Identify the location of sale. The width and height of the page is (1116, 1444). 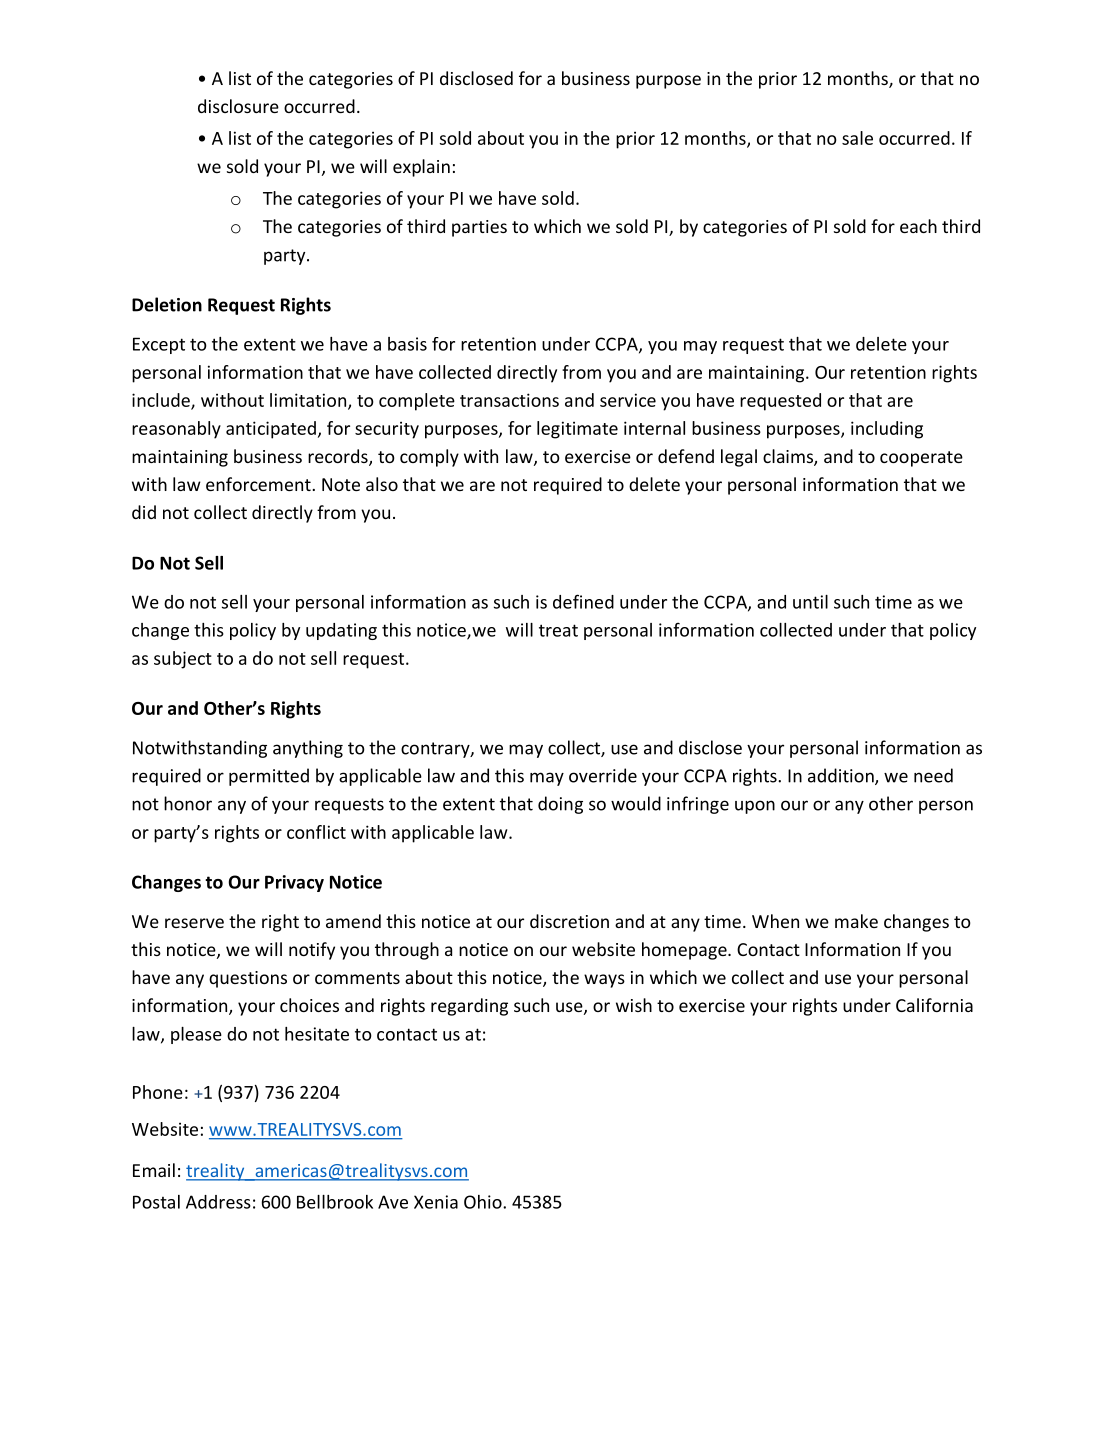
(857, 138).
